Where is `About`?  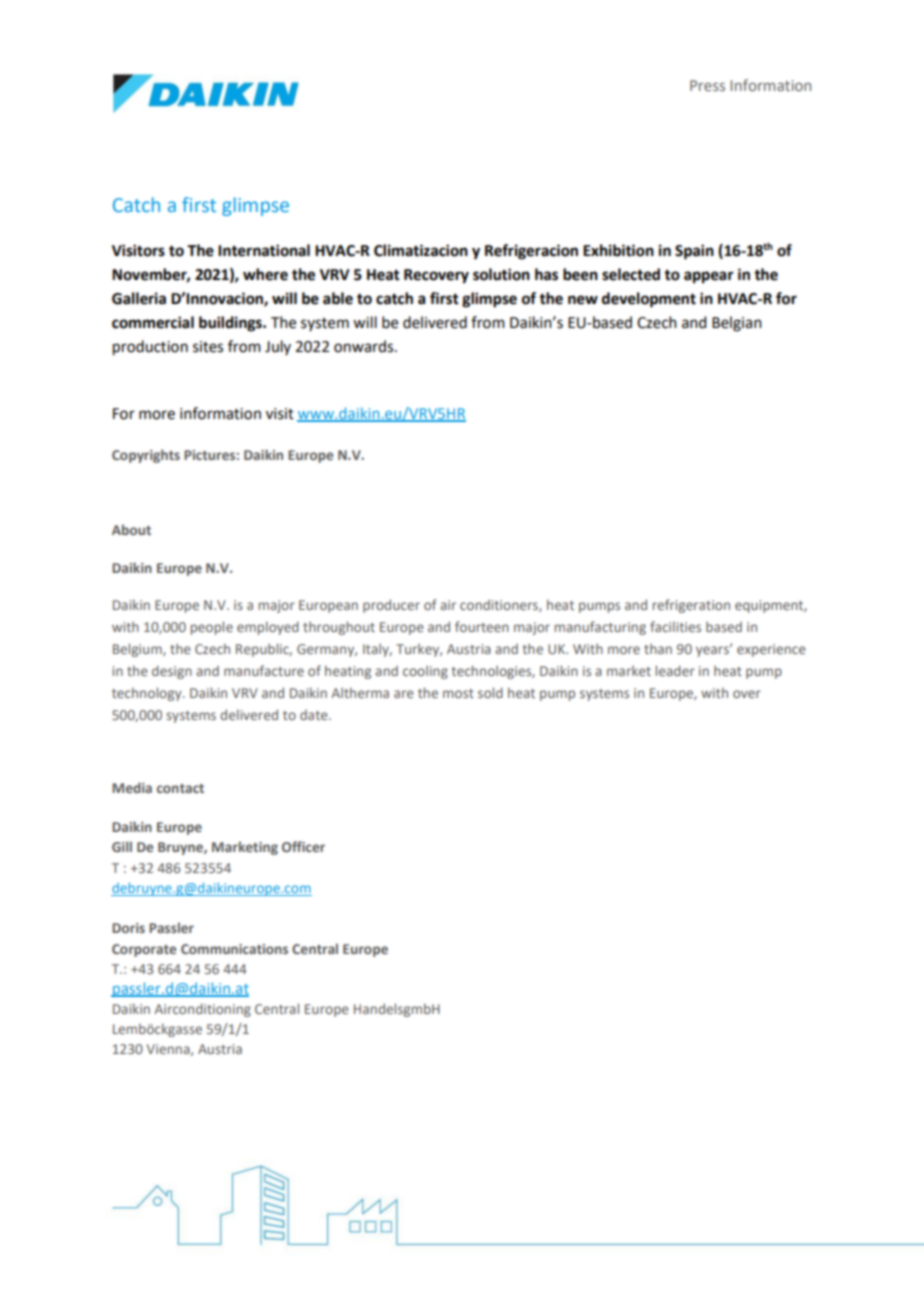 About is located at coordinates (131, 529).
